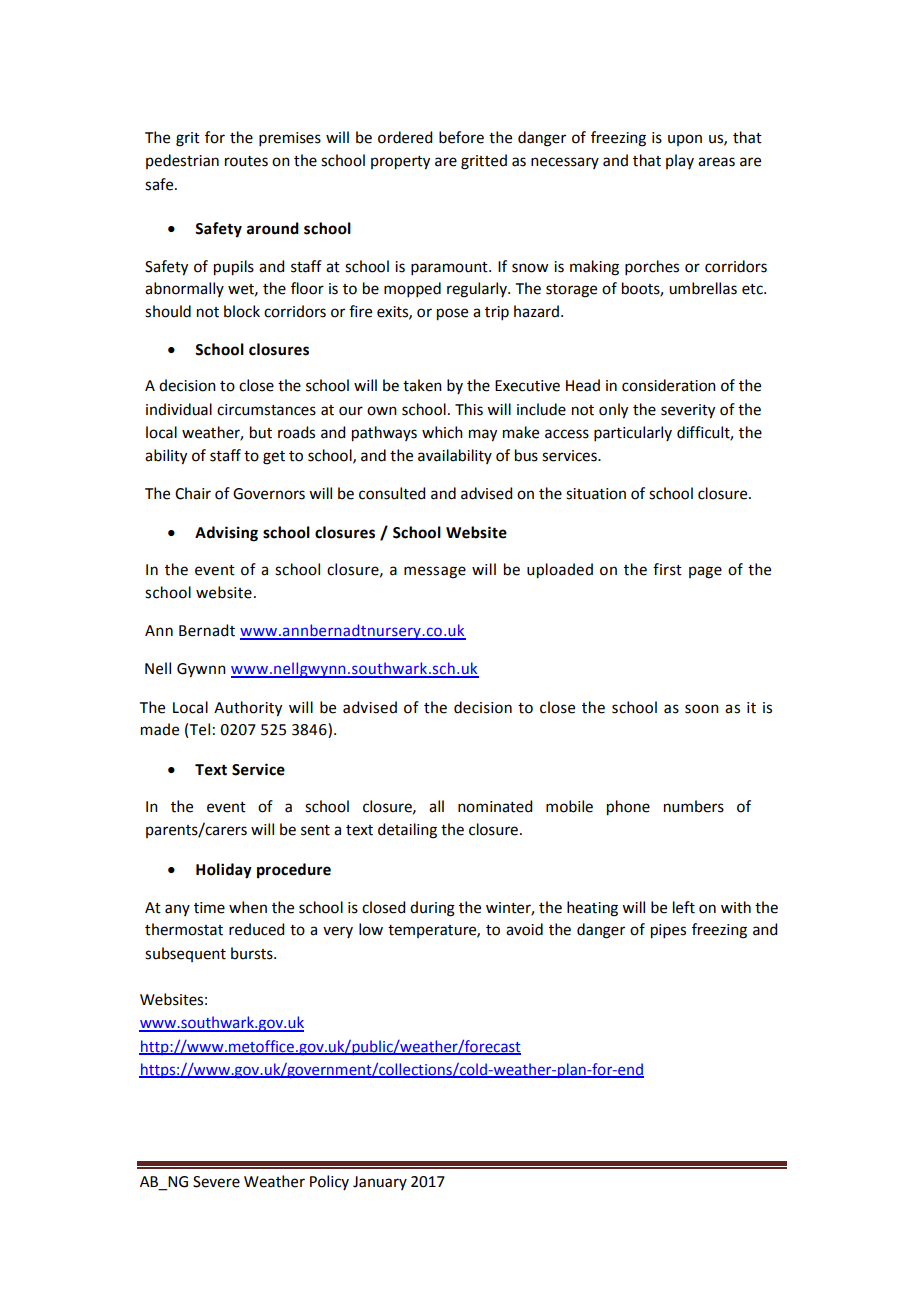 The width and height of the screenshot is (924, 1308). What do you see at coordinates (667, 569) in the screenshot?
I see `first` at bounding box center [667, 569].
